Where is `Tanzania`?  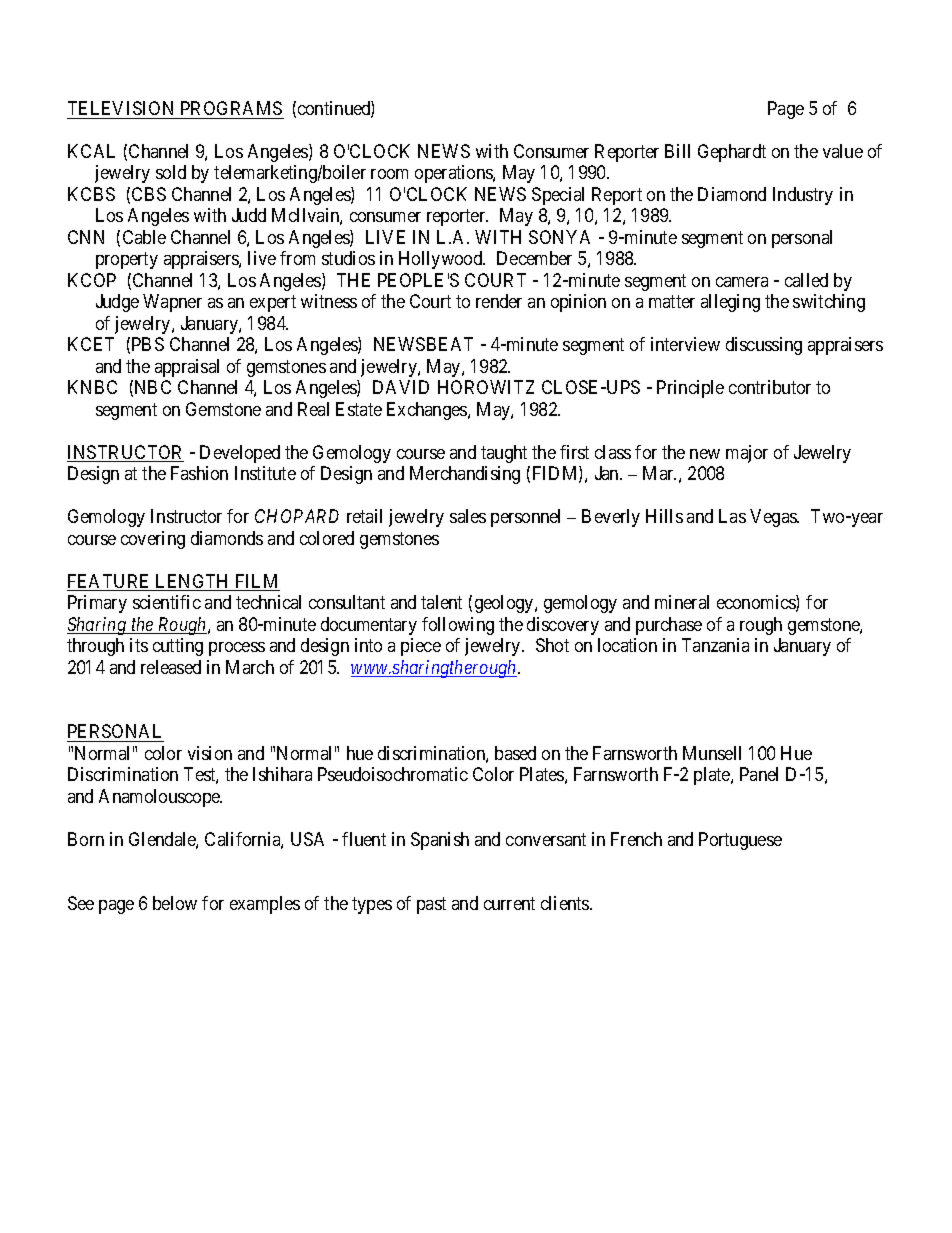 Tanzania is located at coordinates (715, 645).
